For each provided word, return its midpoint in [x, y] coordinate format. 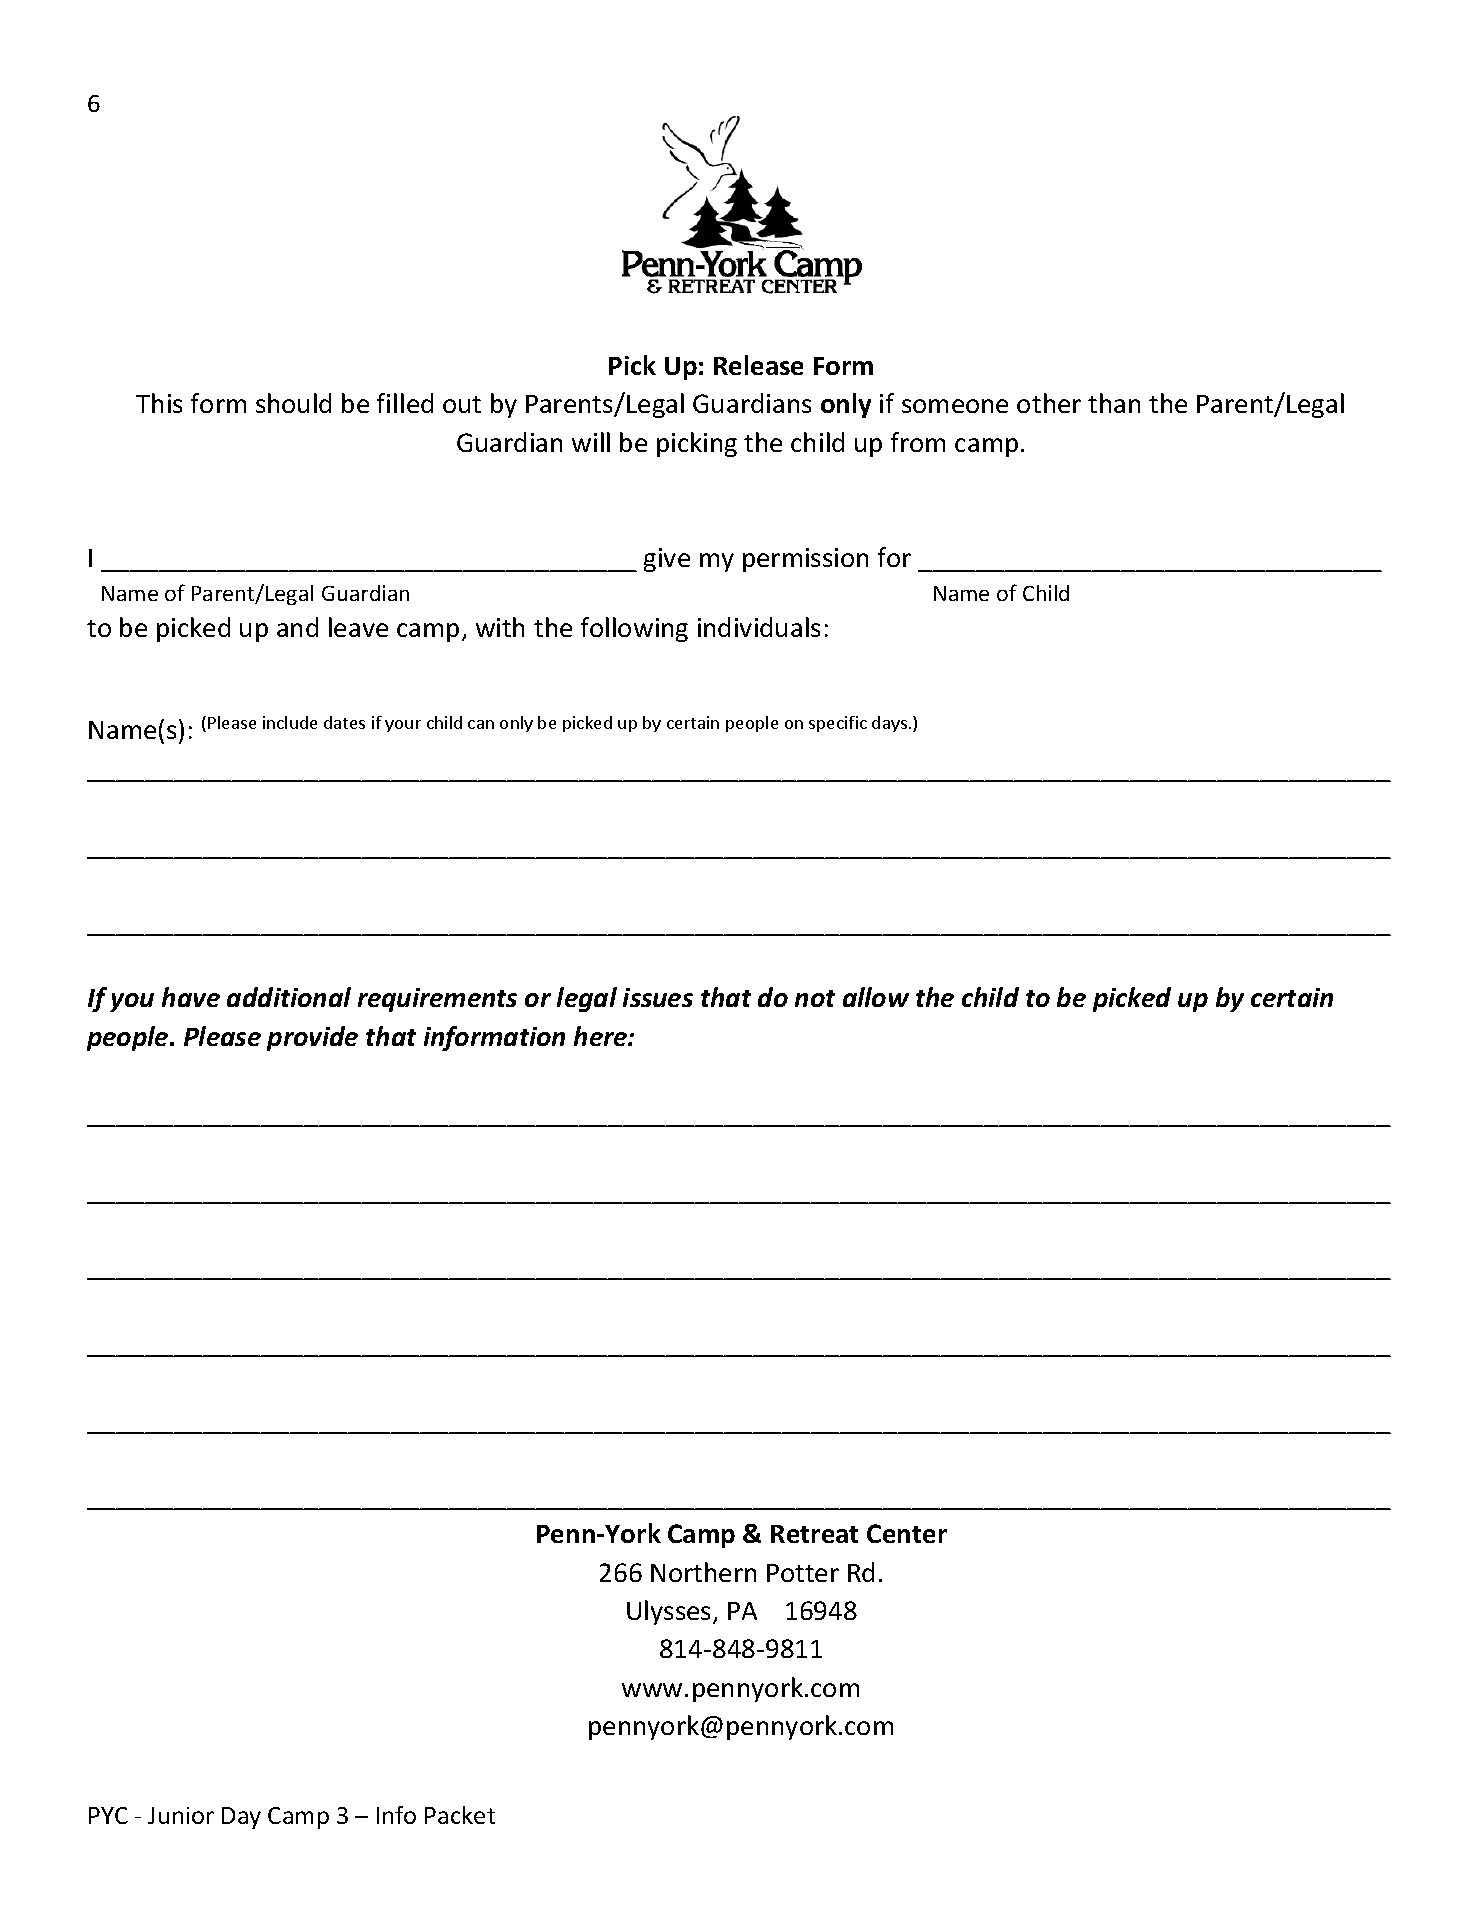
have [191, 997]
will [591, 442]
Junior [181, 1815]
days [889, 724]
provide [312, 1038]
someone [955, 406]
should [293, 403]
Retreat [814, 1534]
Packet [460, 1815]
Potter [803, 1573]
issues [658, 997]
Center [907, 1533]
